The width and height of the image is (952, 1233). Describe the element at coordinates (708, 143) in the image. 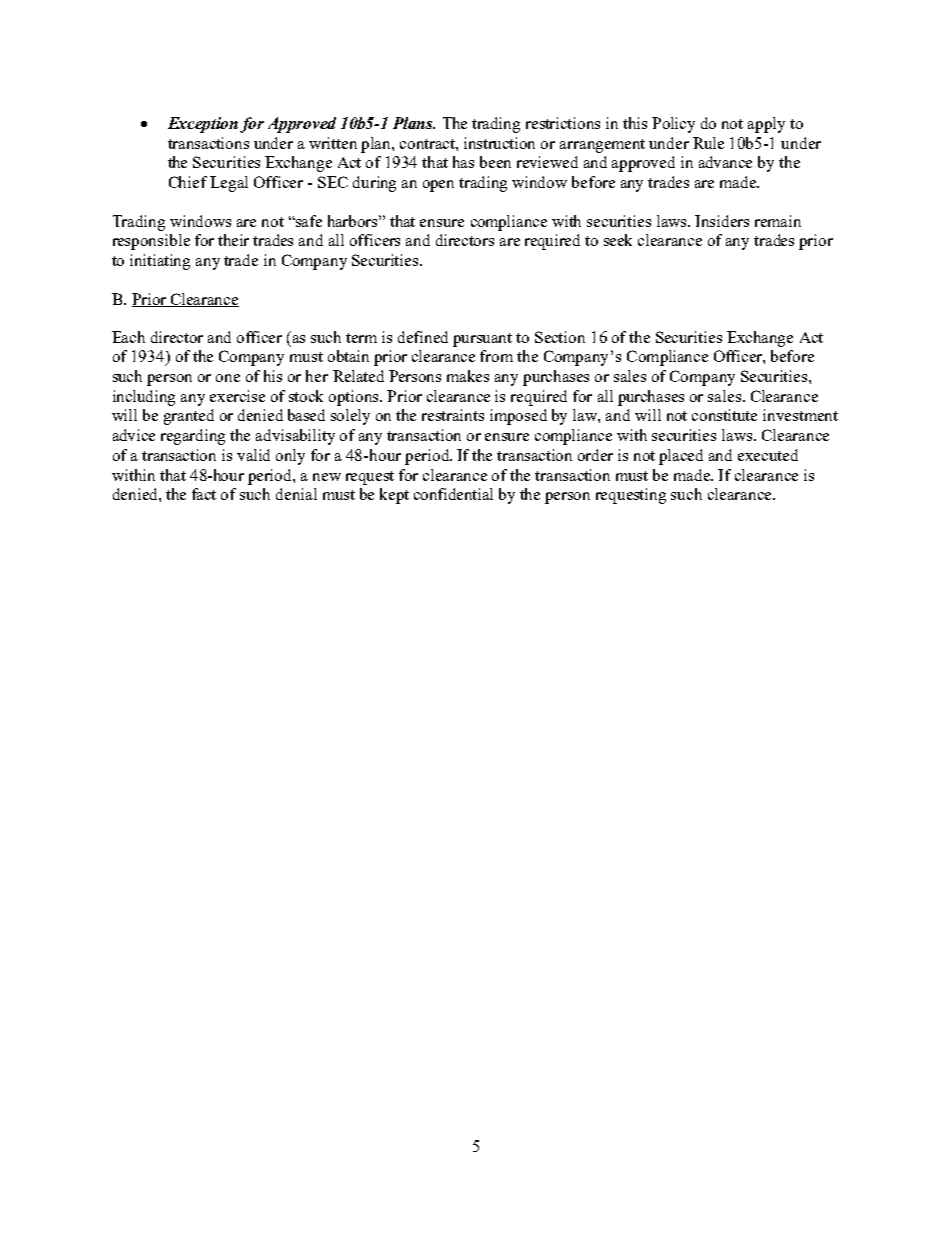

I see `Rule` at that location.
